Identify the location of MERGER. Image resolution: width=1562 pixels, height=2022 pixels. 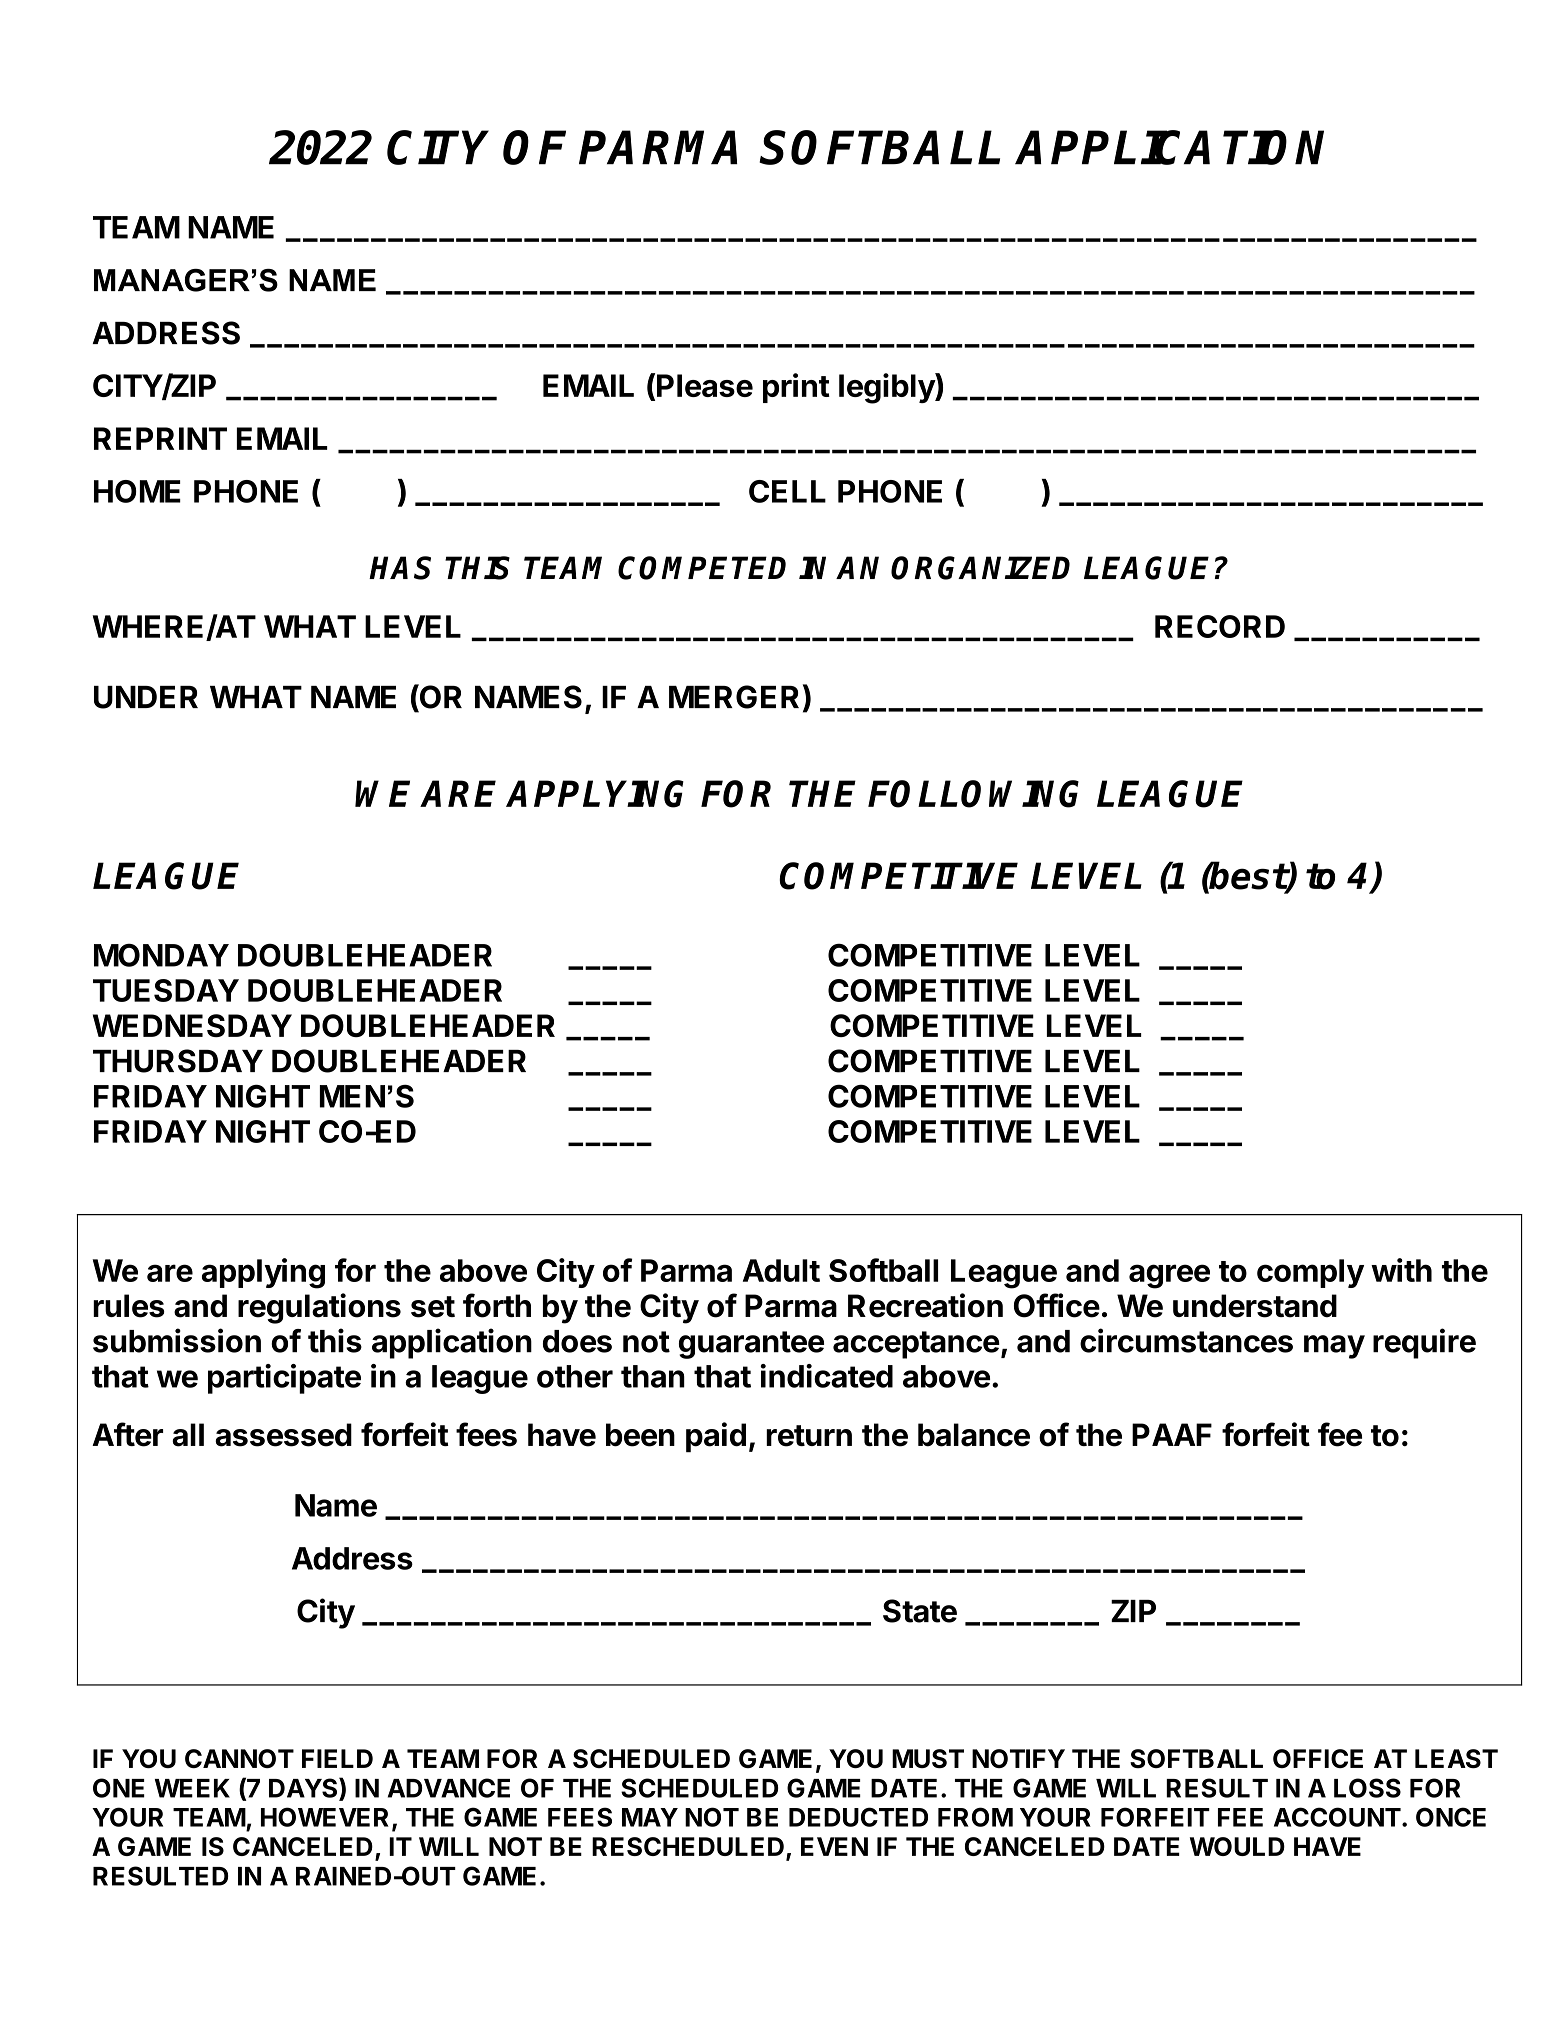
(734, 697).
